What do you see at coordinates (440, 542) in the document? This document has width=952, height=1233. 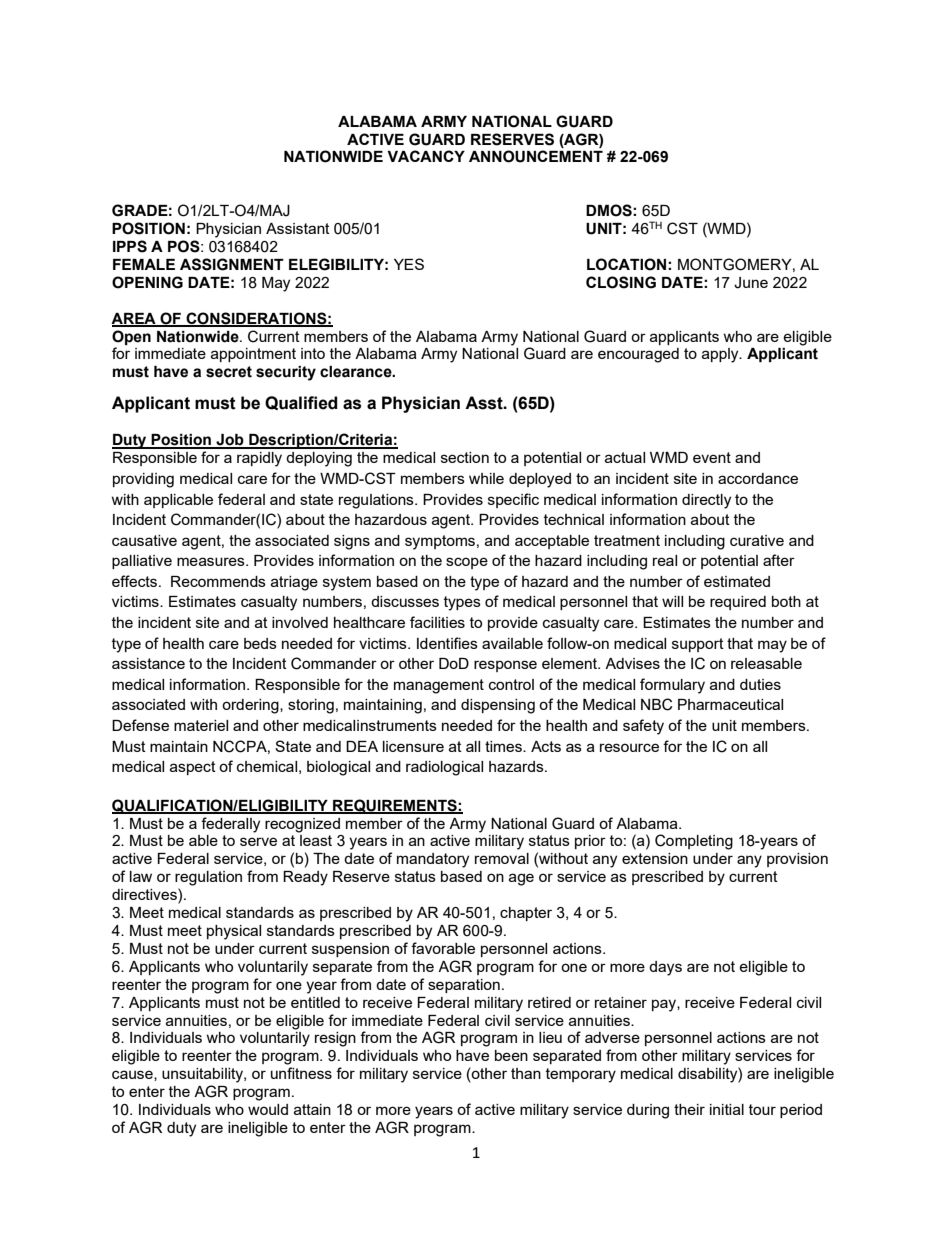 I see `symptoms` at bounding box center [440, 542].
